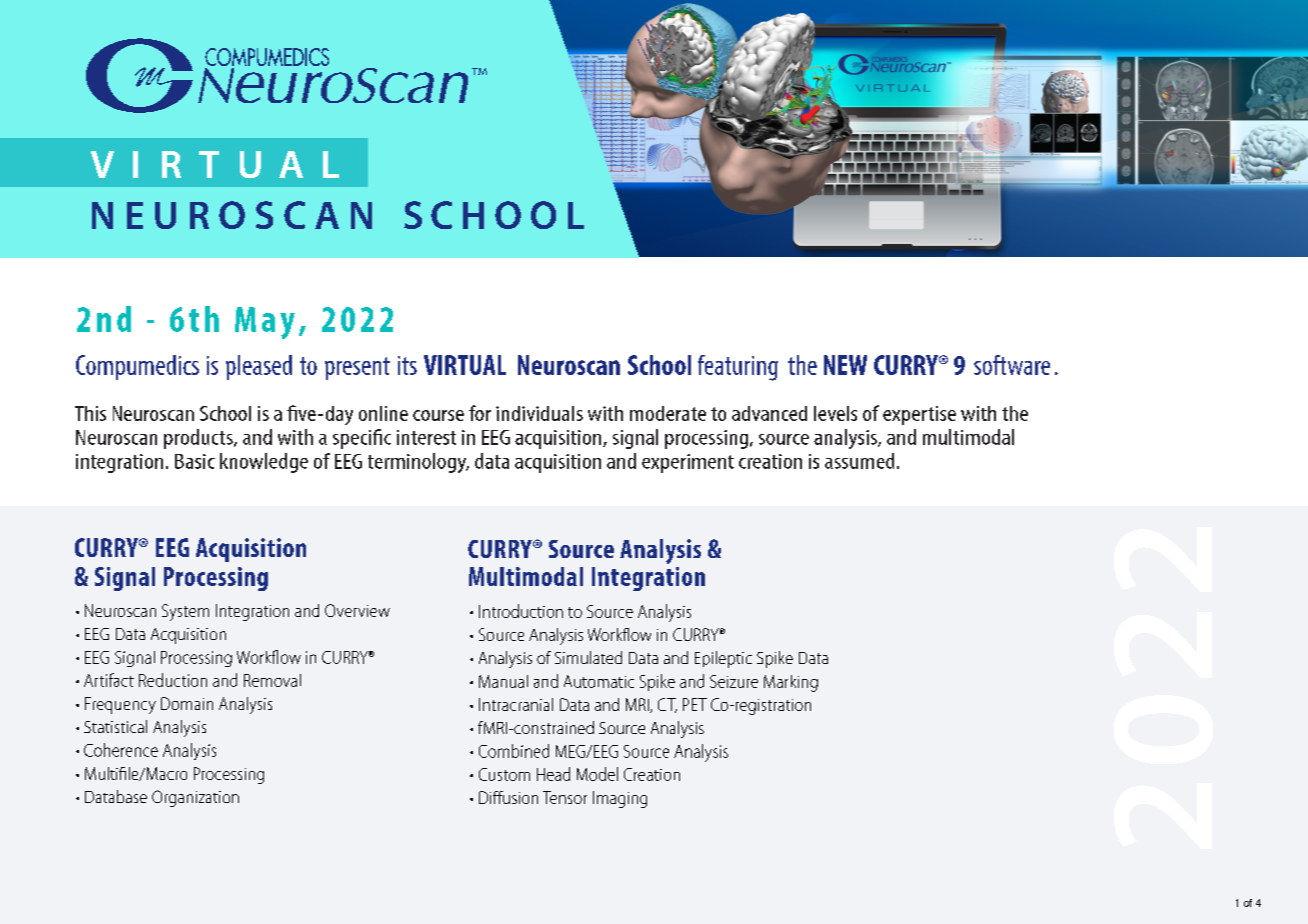 The height and width of the screenshot is (924, 1308). Describe the element at coordinates (195, 798) in the screenshot. I see `Organization` at that location.
